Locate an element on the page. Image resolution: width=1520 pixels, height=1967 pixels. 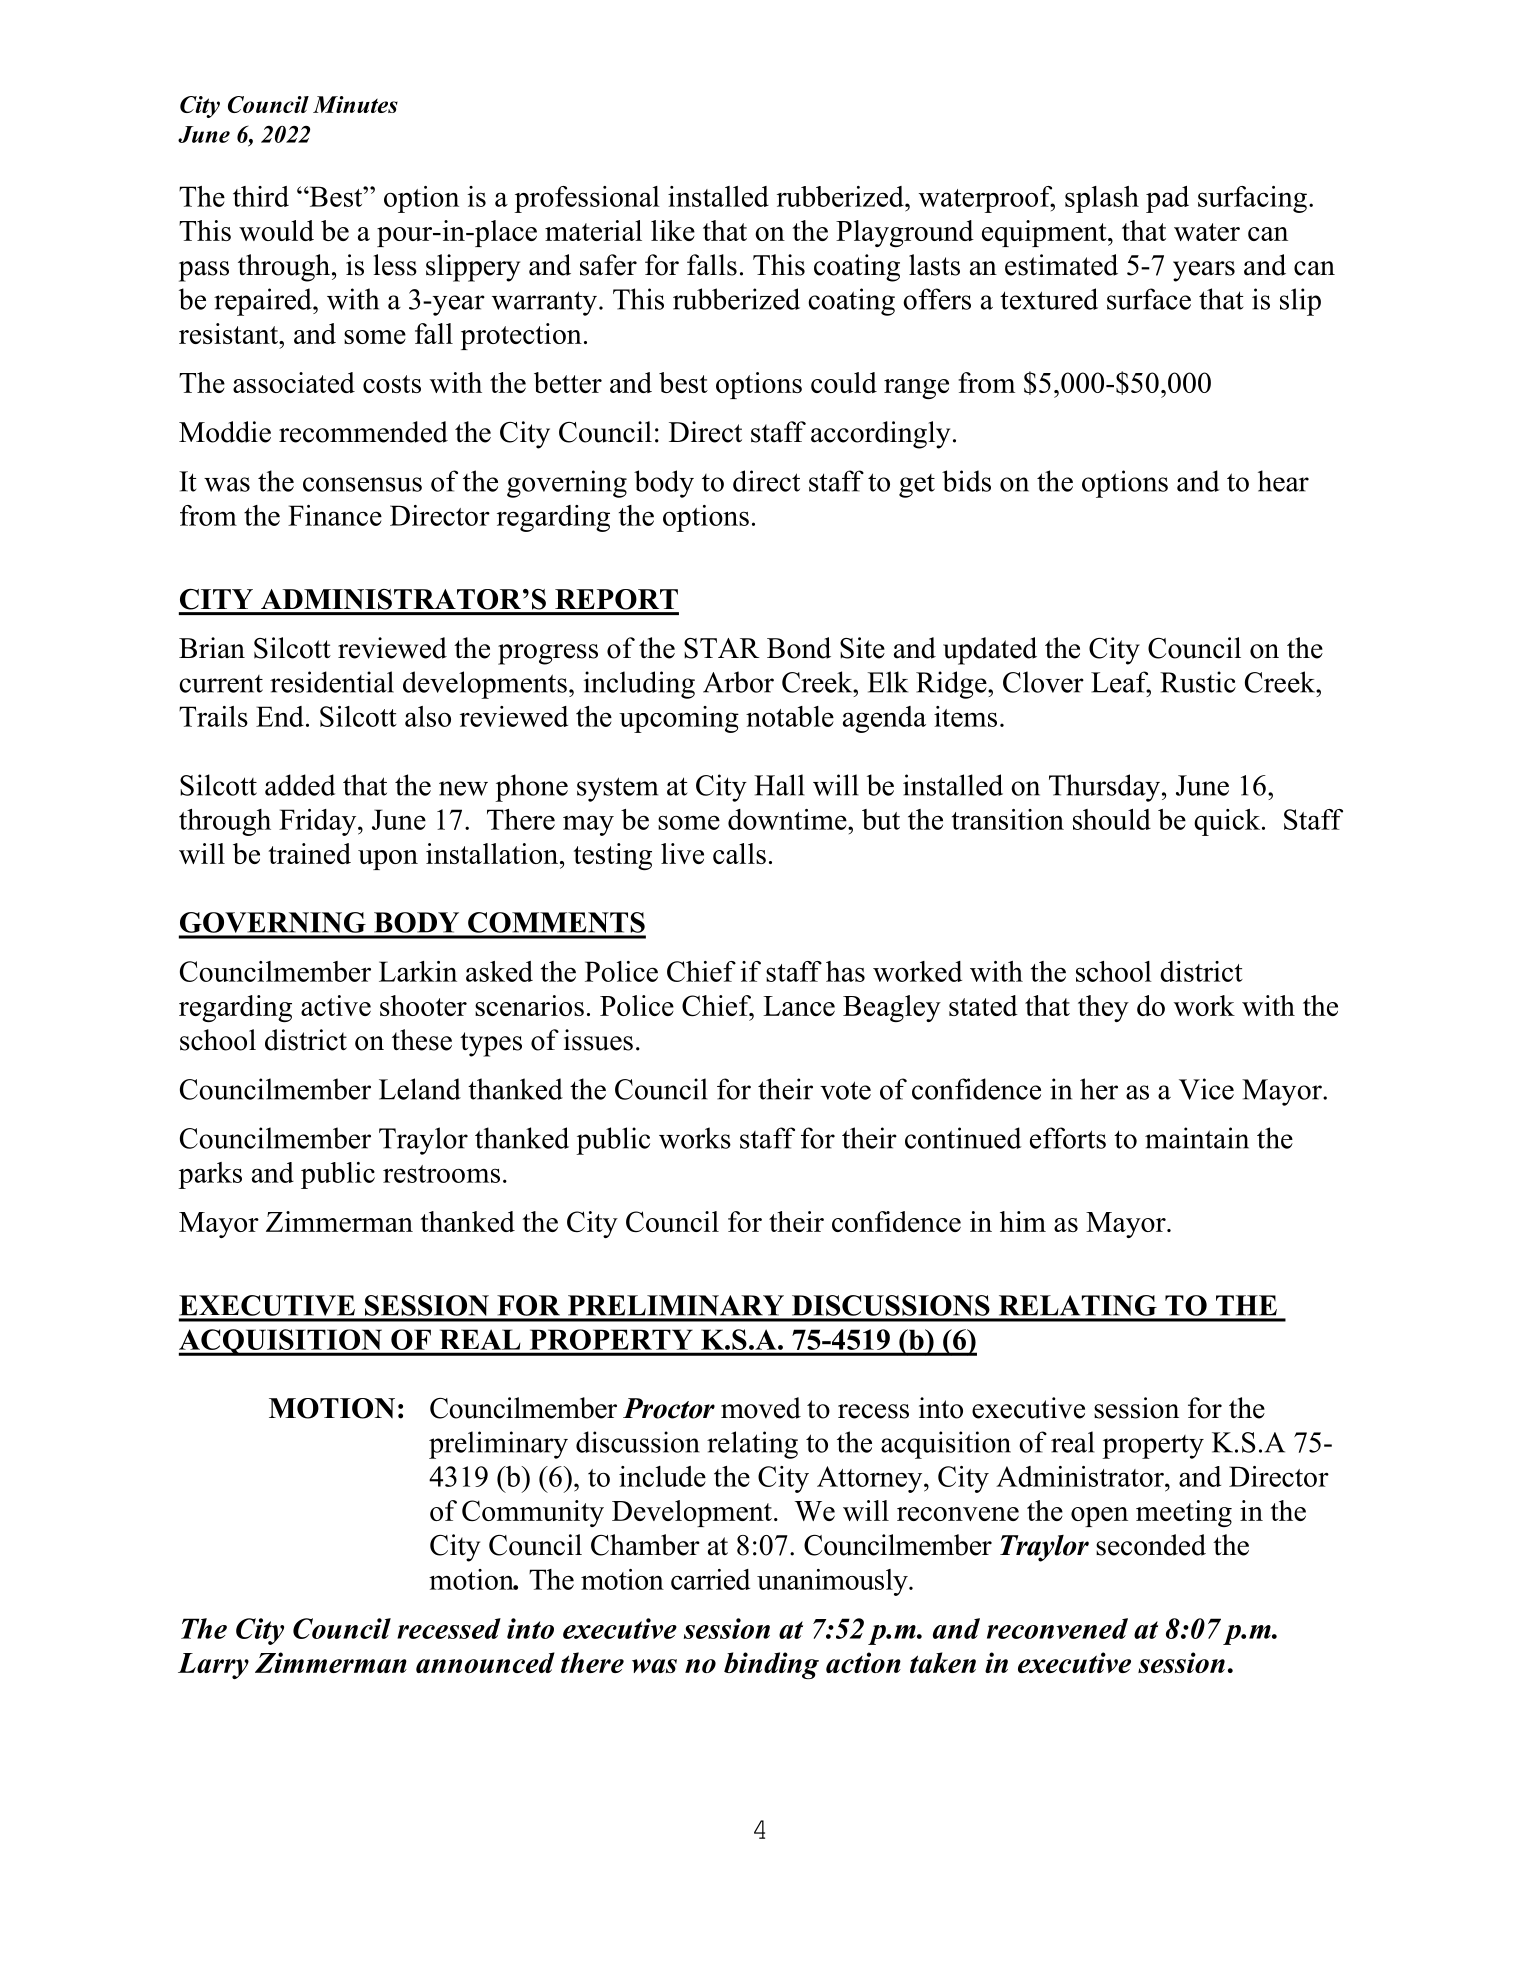
calls is located at coordinates (739, 853).
